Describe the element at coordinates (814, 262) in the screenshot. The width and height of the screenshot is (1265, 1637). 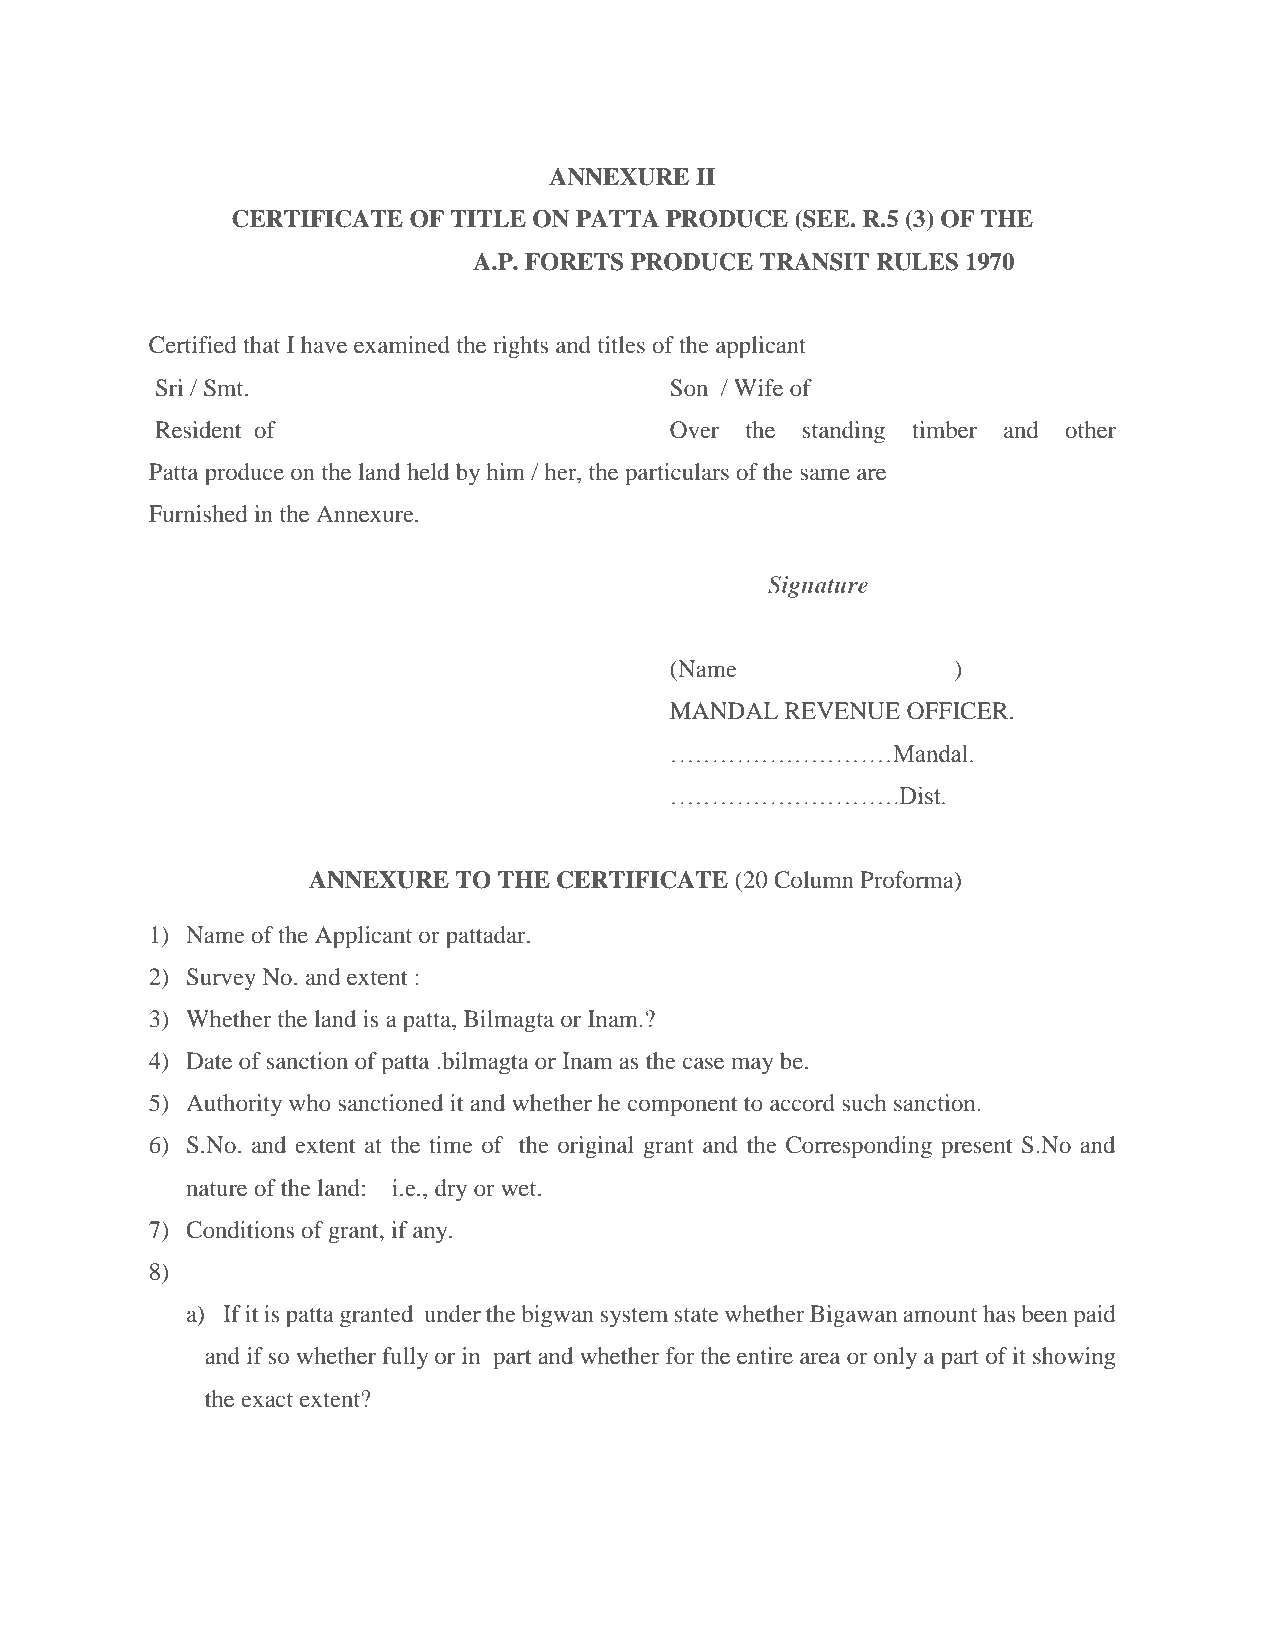
I see `TRANSIT` at that location.
